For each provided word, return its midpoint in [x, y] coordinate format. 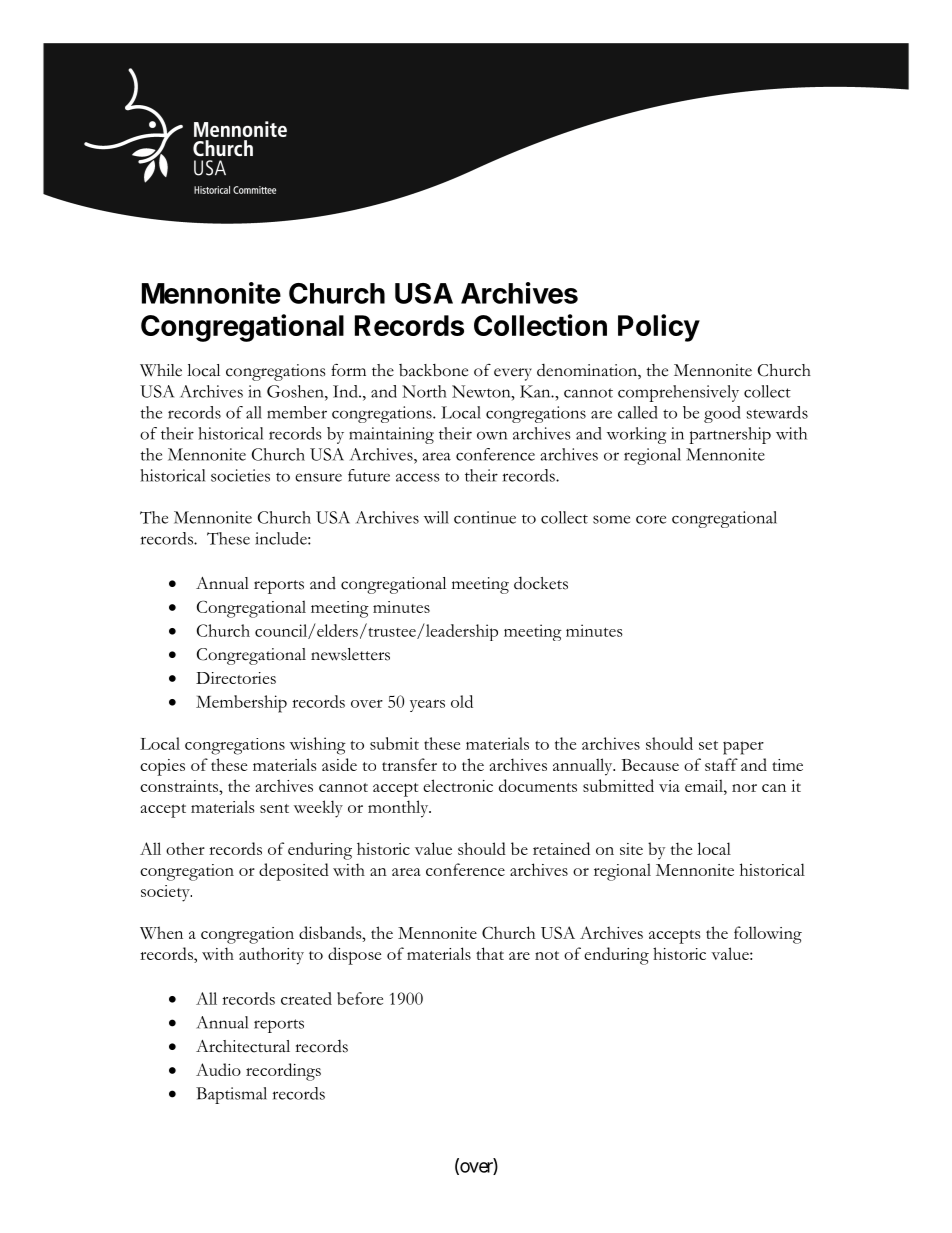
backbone [433, 370]
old [462, 701]
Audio [218, 1069]
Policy [659, 328]
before [360, 998]
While [161, 370]
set [708, 745]
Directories [236, 678]
